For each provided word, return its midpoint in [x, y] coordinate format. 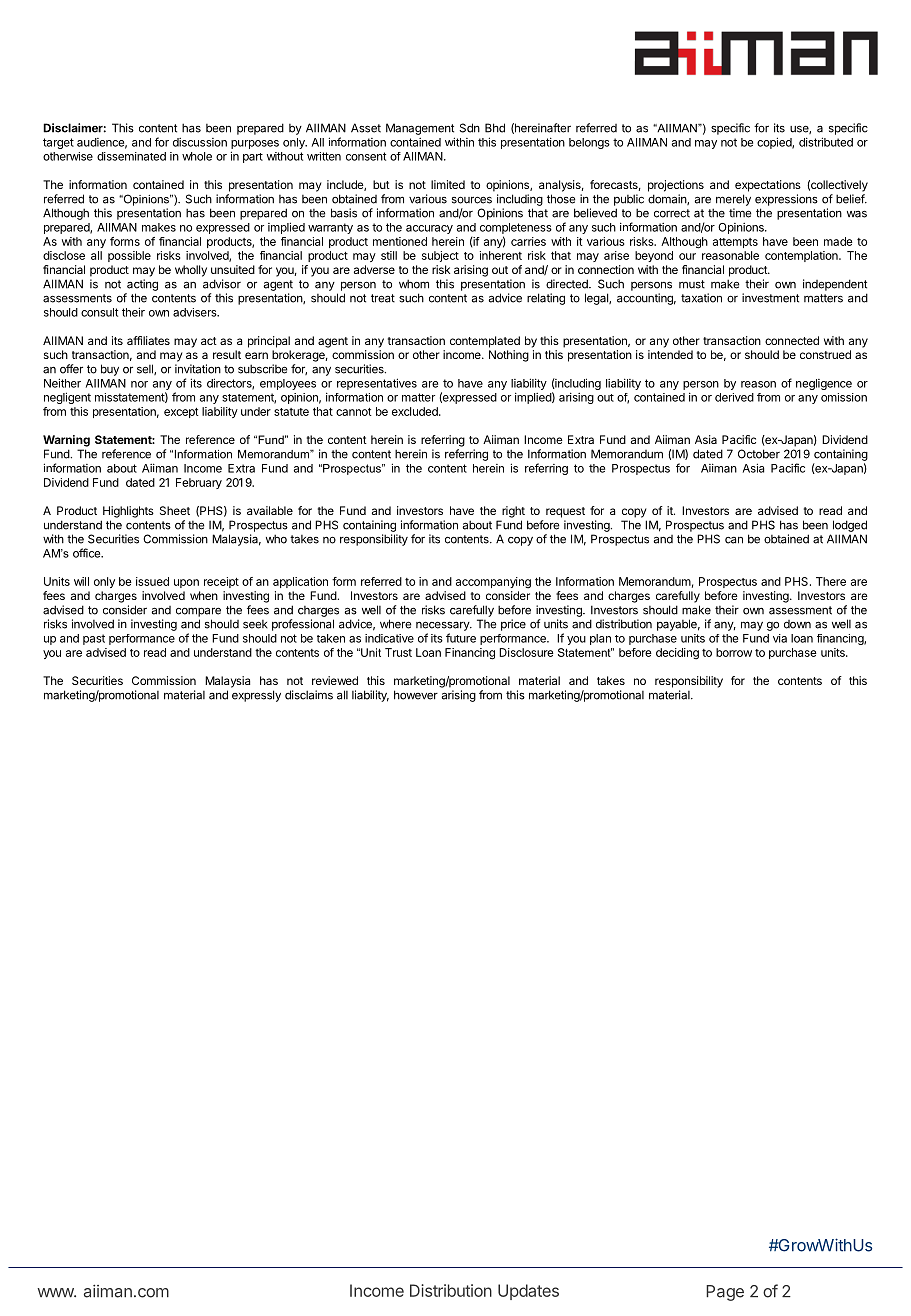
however [416, 695]
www [56, 1292]
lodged [850, 526]
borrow [734, 652]
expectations [768, 186]
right [513, 512]
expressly [256, 696]
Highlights [128, 512]
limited [448, 184]
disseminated [131, 156]
